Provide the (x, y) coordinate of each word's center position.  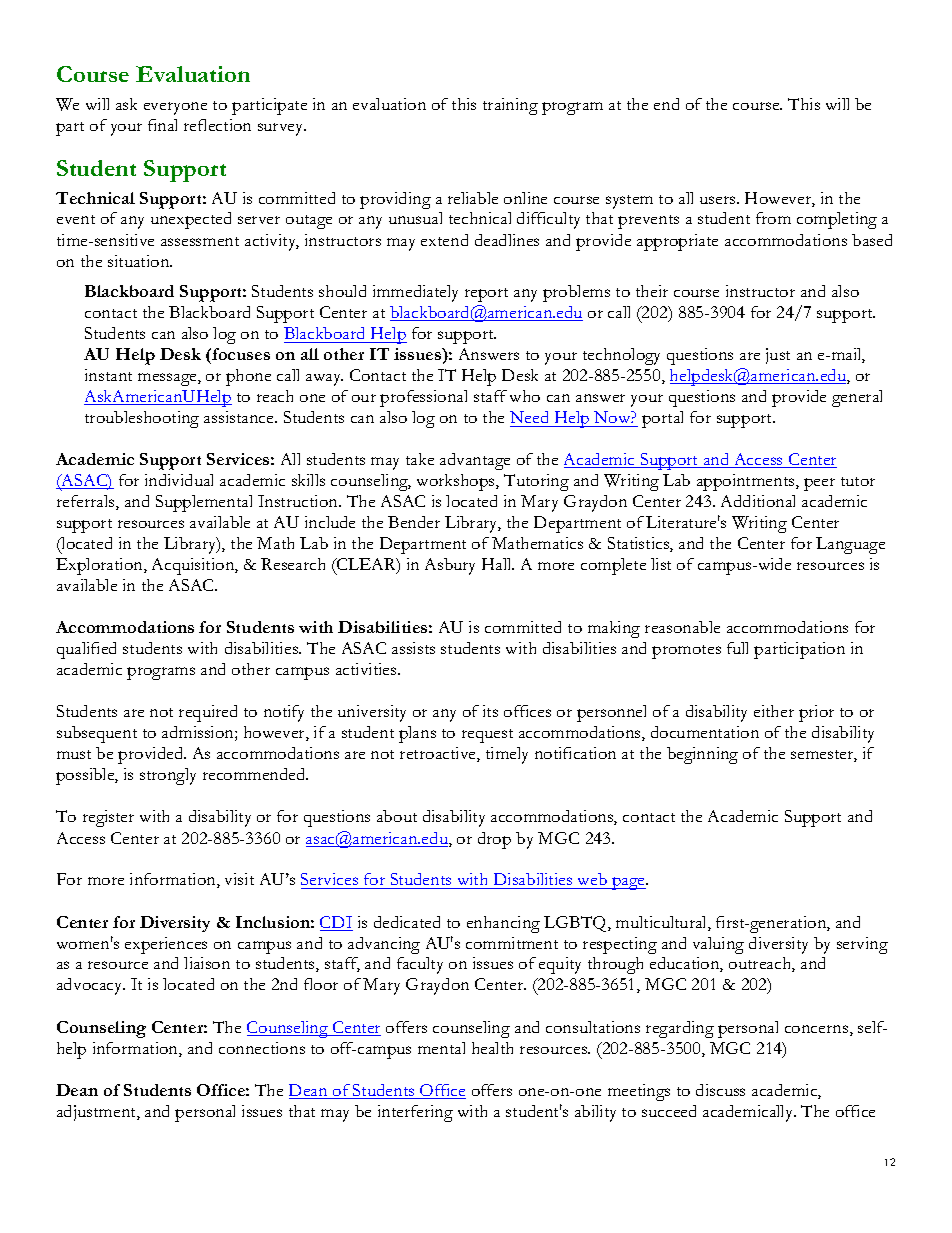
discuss (720, 1090)
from (773, 218)
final (162, 125)
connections (262, 1048)
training (510, 106)
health (492, 1048)
